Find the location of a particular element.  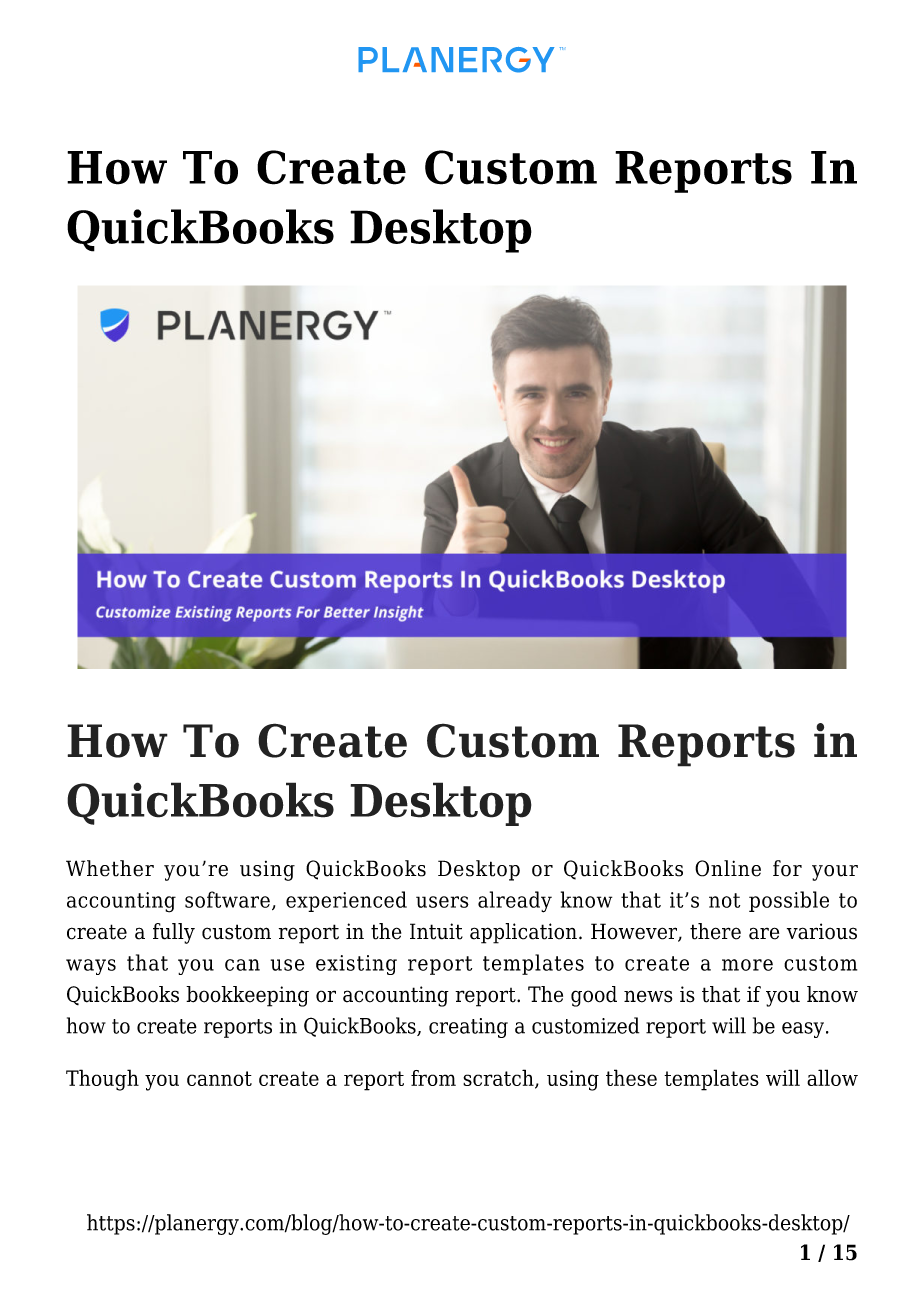

ways is located at coordinates (91, 967).
